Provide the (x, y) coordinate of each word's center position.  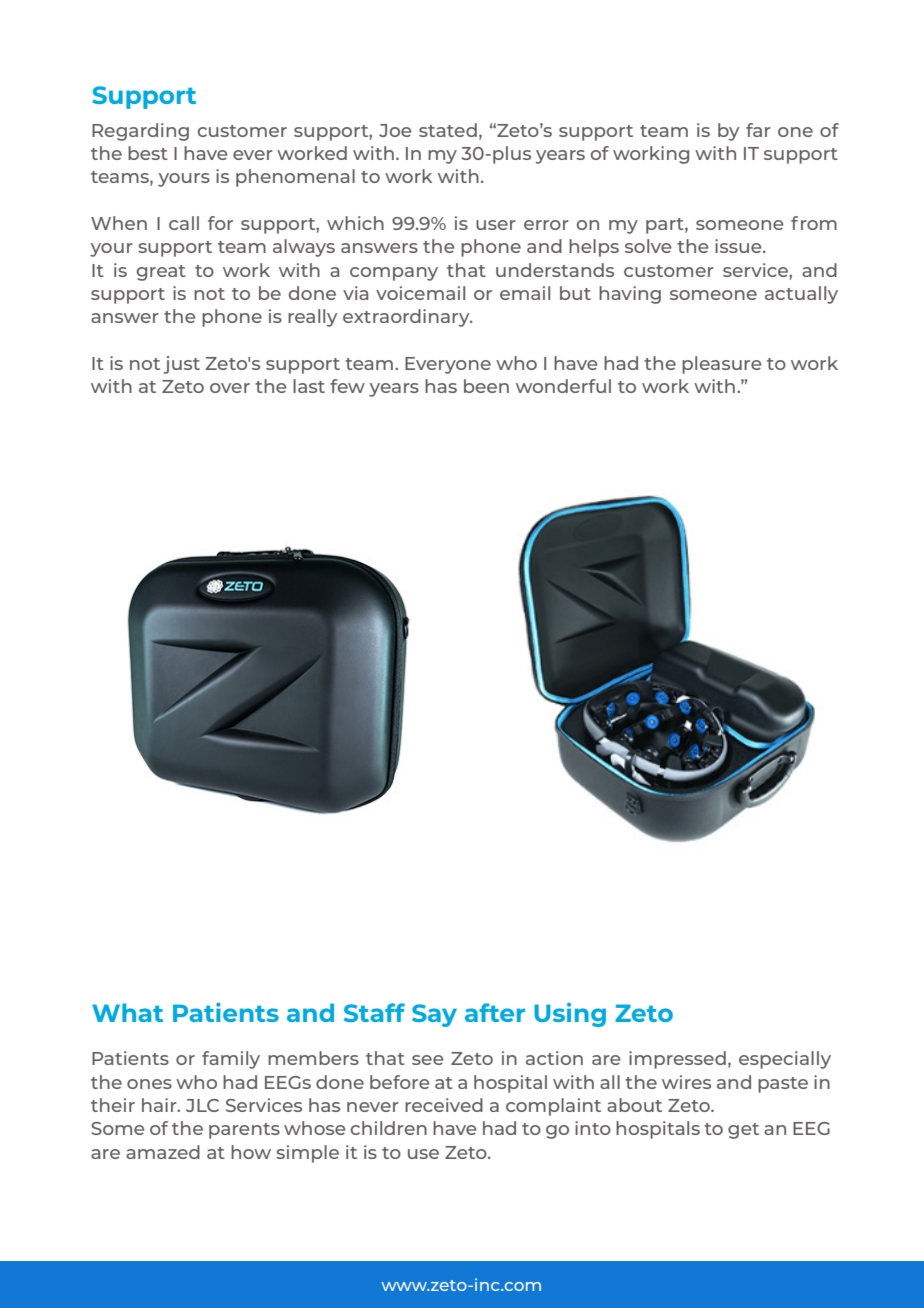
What (127, 1012)
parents (244, 1131)
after (495, 1012)
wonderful (563, 386)
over (230, 388)
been (486, 386)
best (148, 153)
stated (448, 130)
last (309, 386)
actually (801, 295)
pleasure (722, 365)
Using (570, 1015)
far (758, 130)
